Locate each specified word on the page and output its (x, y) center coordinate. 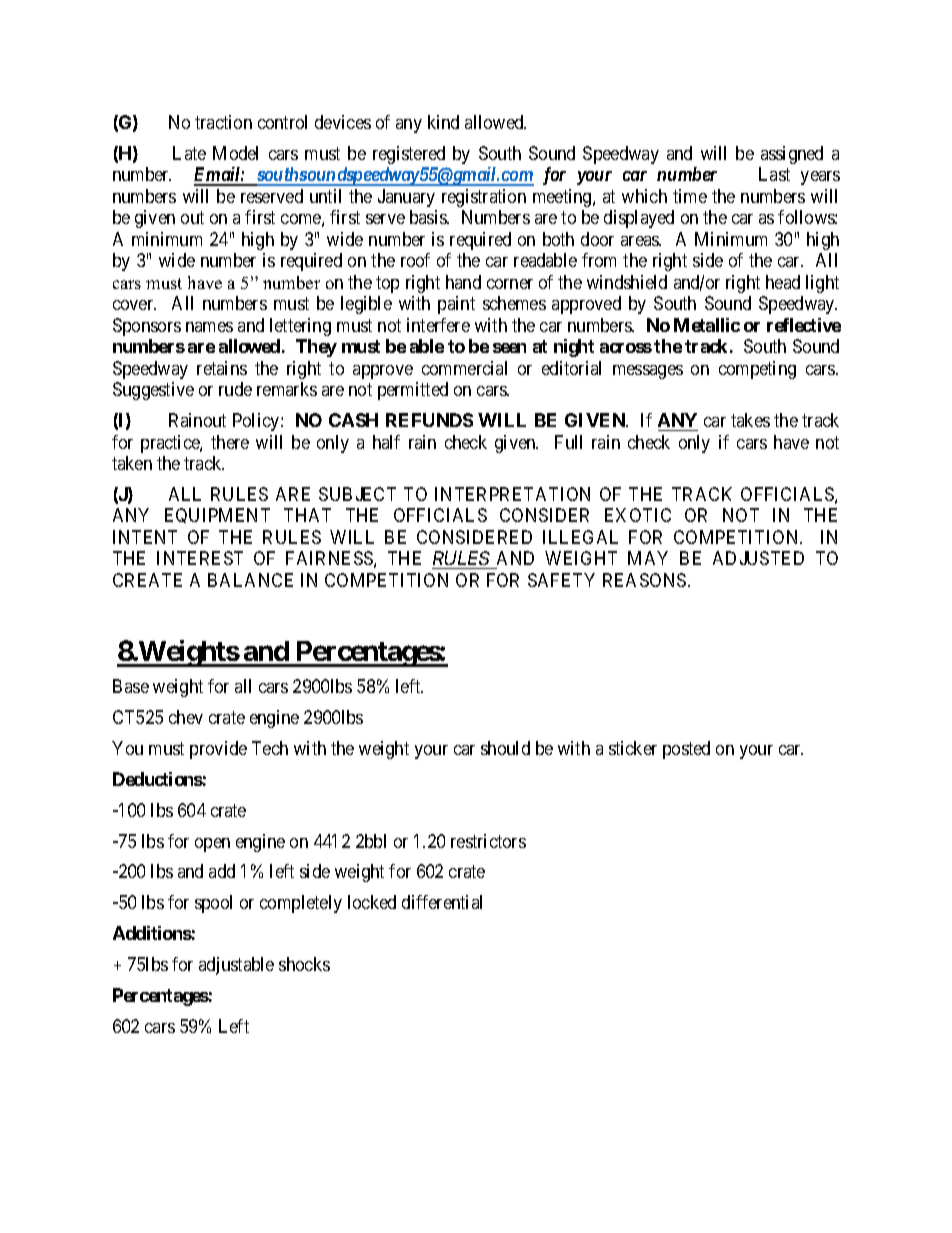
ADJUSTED (758, 558)
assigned (792, 155)
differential (442, 902)
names (209, 327)
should (505, 748)
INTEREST (200, 558)
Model (235, 153)
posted (686, 750)
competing (757, 370)
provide (218, 750)
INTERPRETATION (512, 494)
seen (509, 348)
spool (213, 904)
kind (443, 122)
